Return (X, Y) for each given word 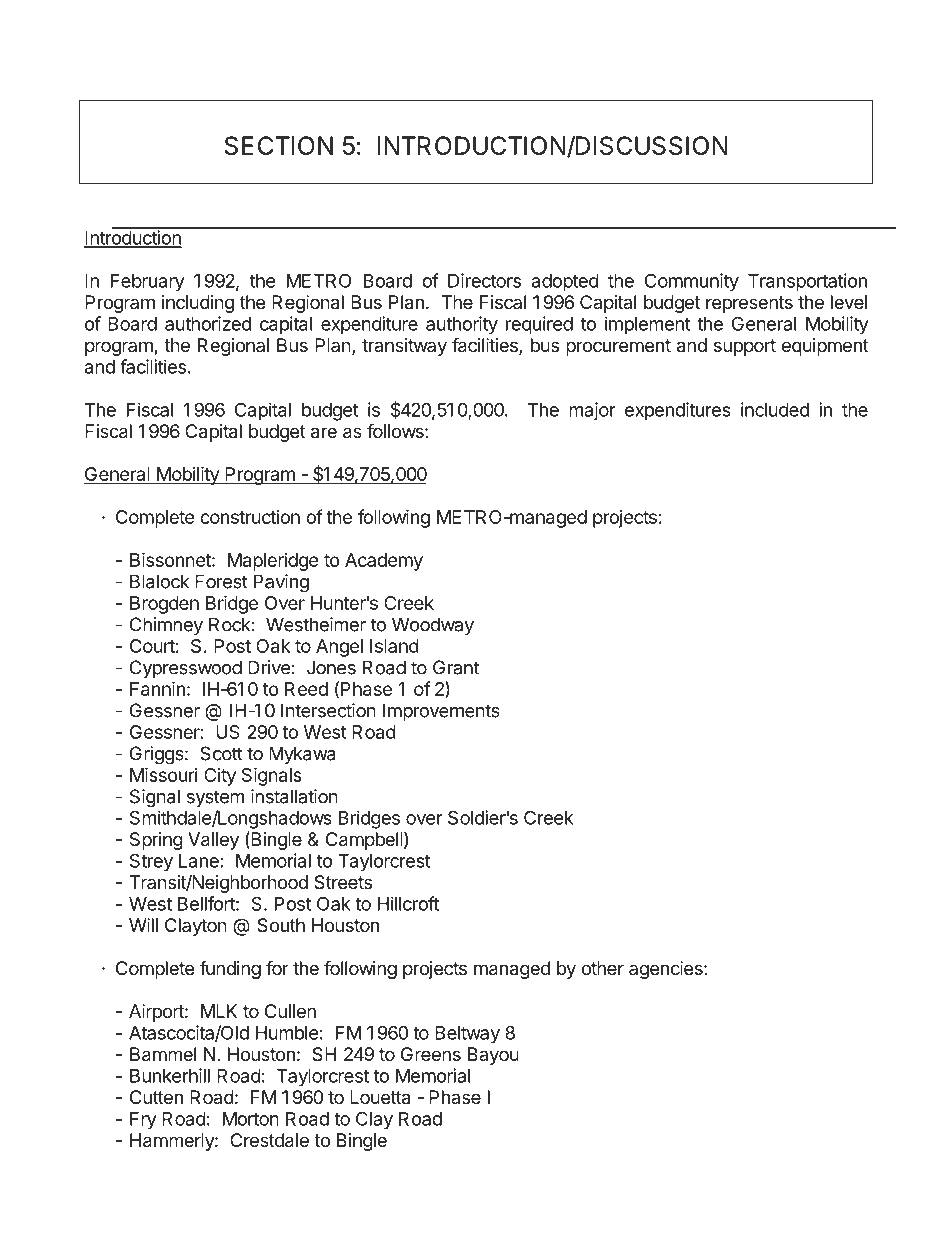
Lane (199, 861)
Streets (343, 882)
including (198, 304)
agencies (667, 970)
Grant (456, 667)
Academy (384, 562)
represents (749, 304)
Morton (251, 1119)
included (775, 409)
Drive (269, 667)
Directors (484, 280)
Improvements (441, 712)
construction (250, 517)
